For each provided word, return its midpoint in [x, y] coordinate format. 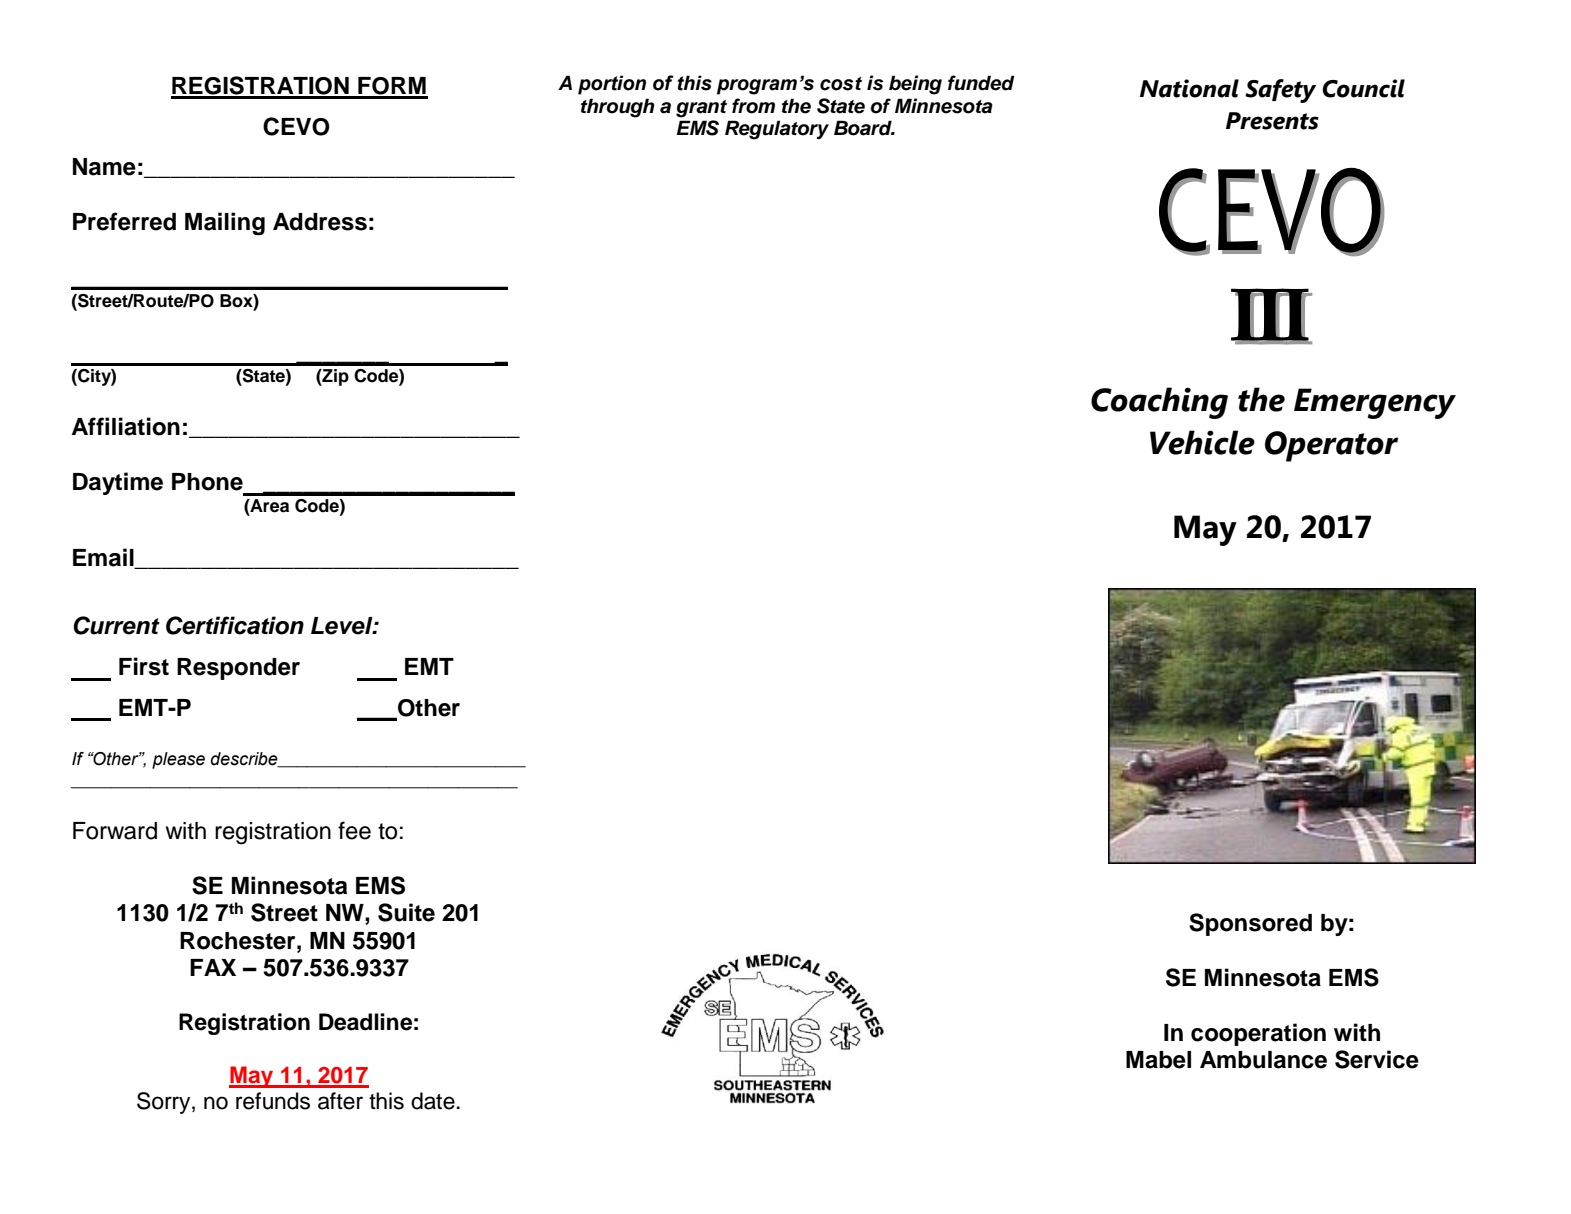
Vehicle [1202, 442]
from [753, 106]
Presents [1272, 121]
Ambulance [1263, 1060]
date [433, 1101]
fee [354, 830]
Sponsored [1250, 924]
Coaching [1159, 403]
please [178, 760]
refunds [273, 1101]
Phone [207, 482]
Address [320, 222]
